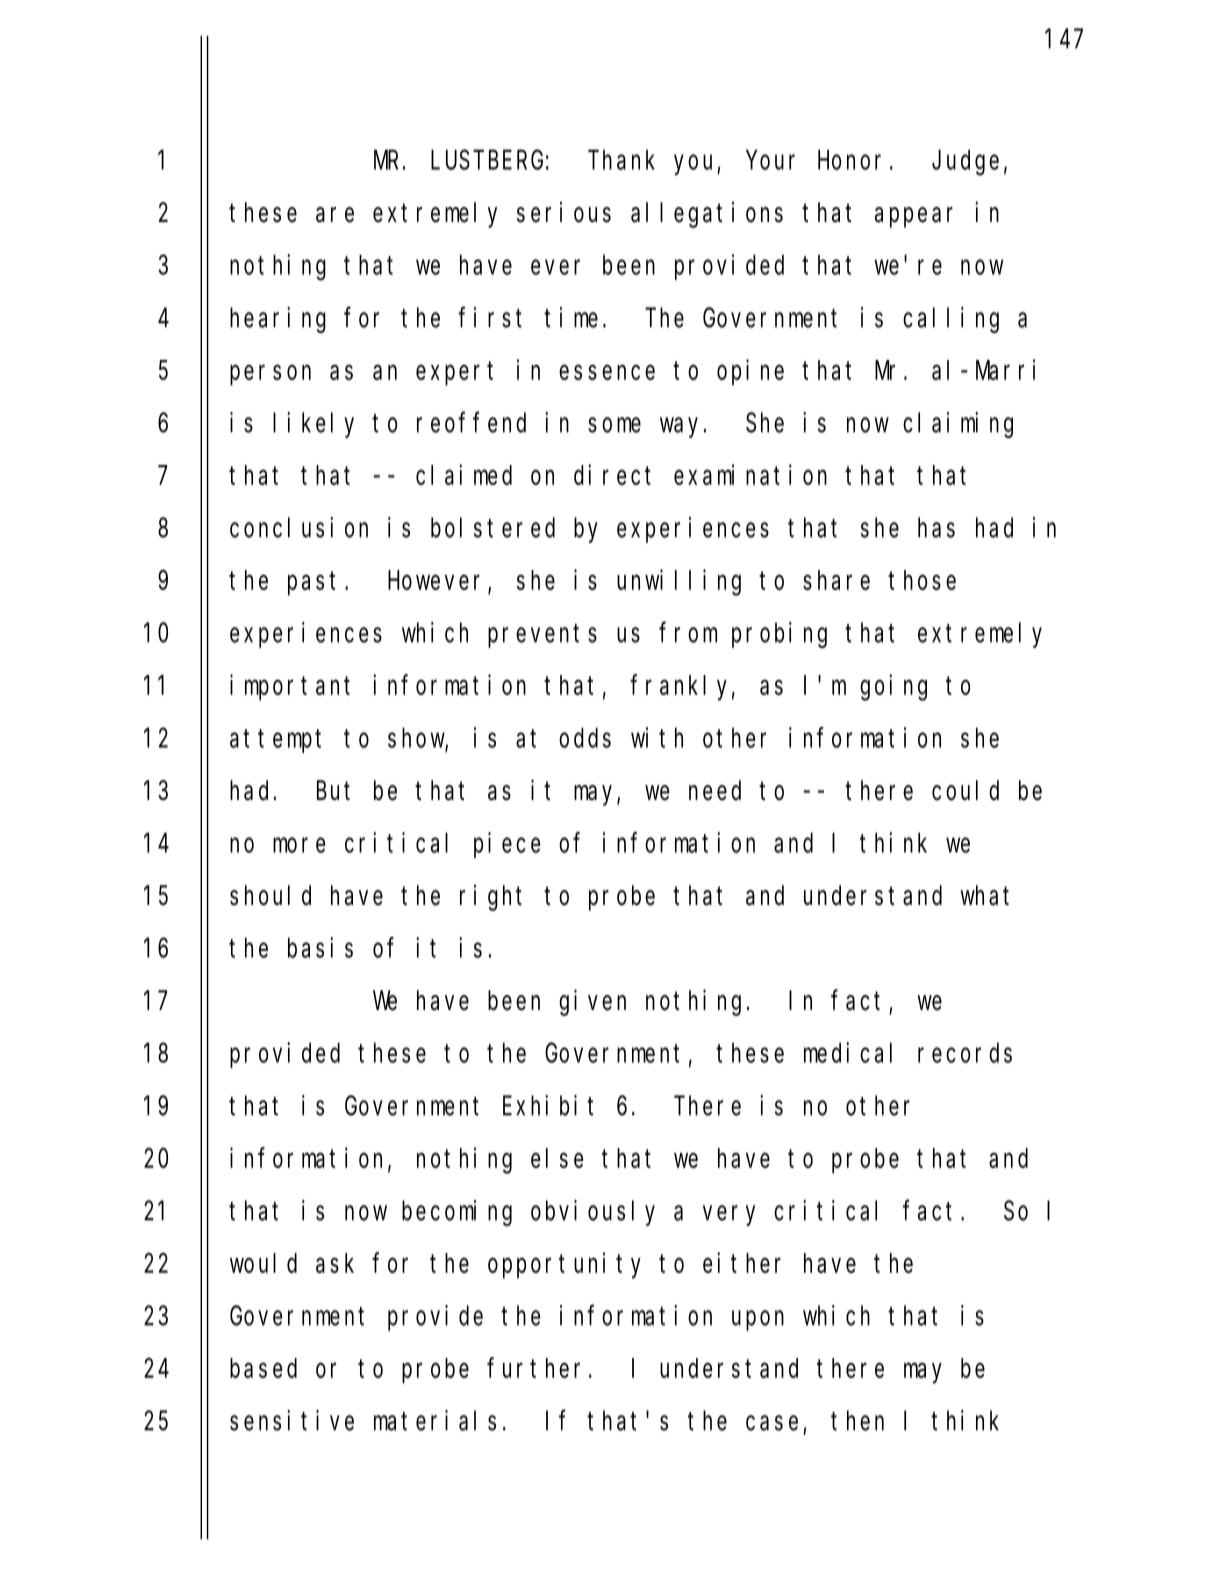  What do you see at coordinates (585, 738) in the screenshot?
I see `odds` at bounding box center [585, 738].
